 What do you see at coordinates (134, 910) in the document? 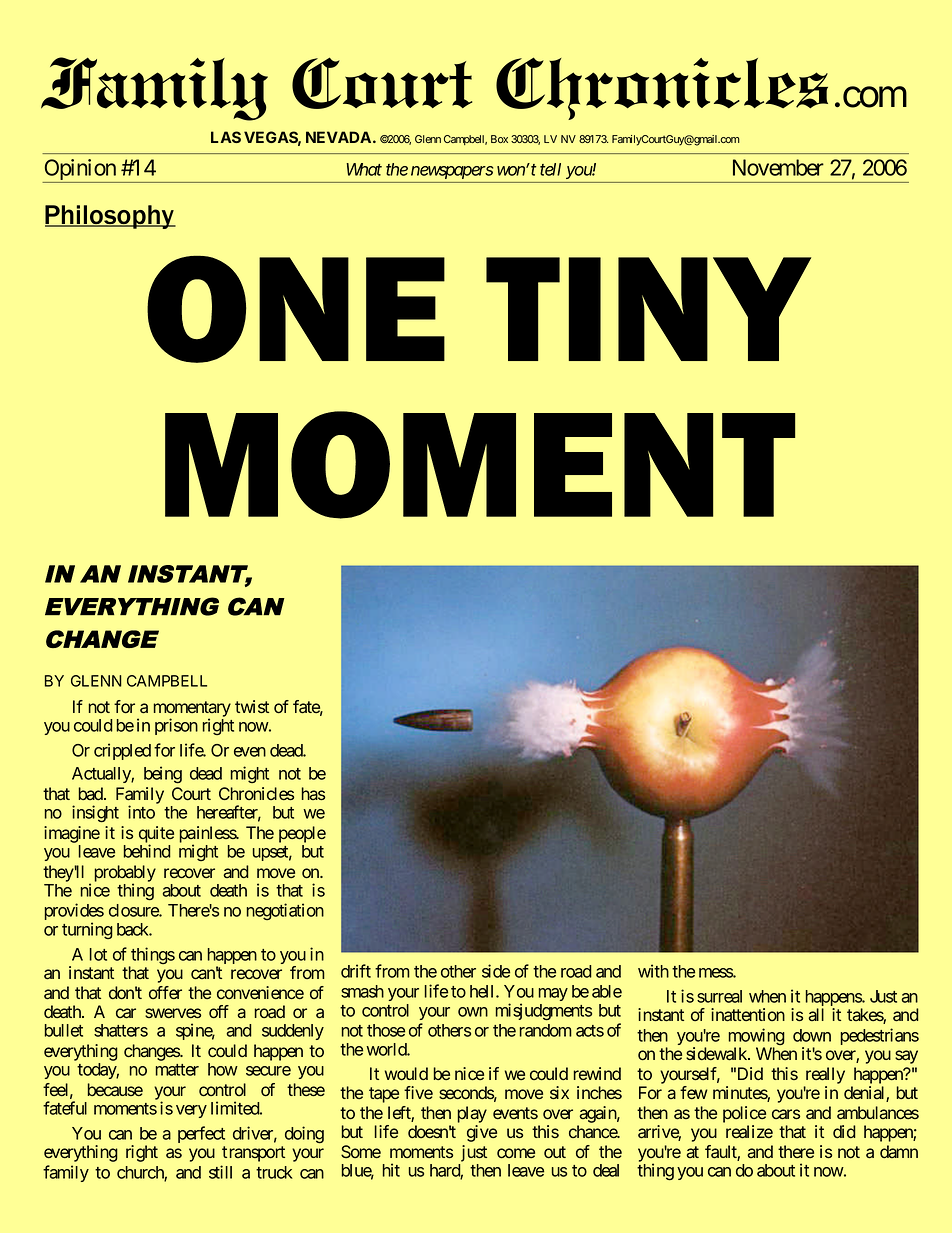
I see `closure` at bounding box center [134, 910].
